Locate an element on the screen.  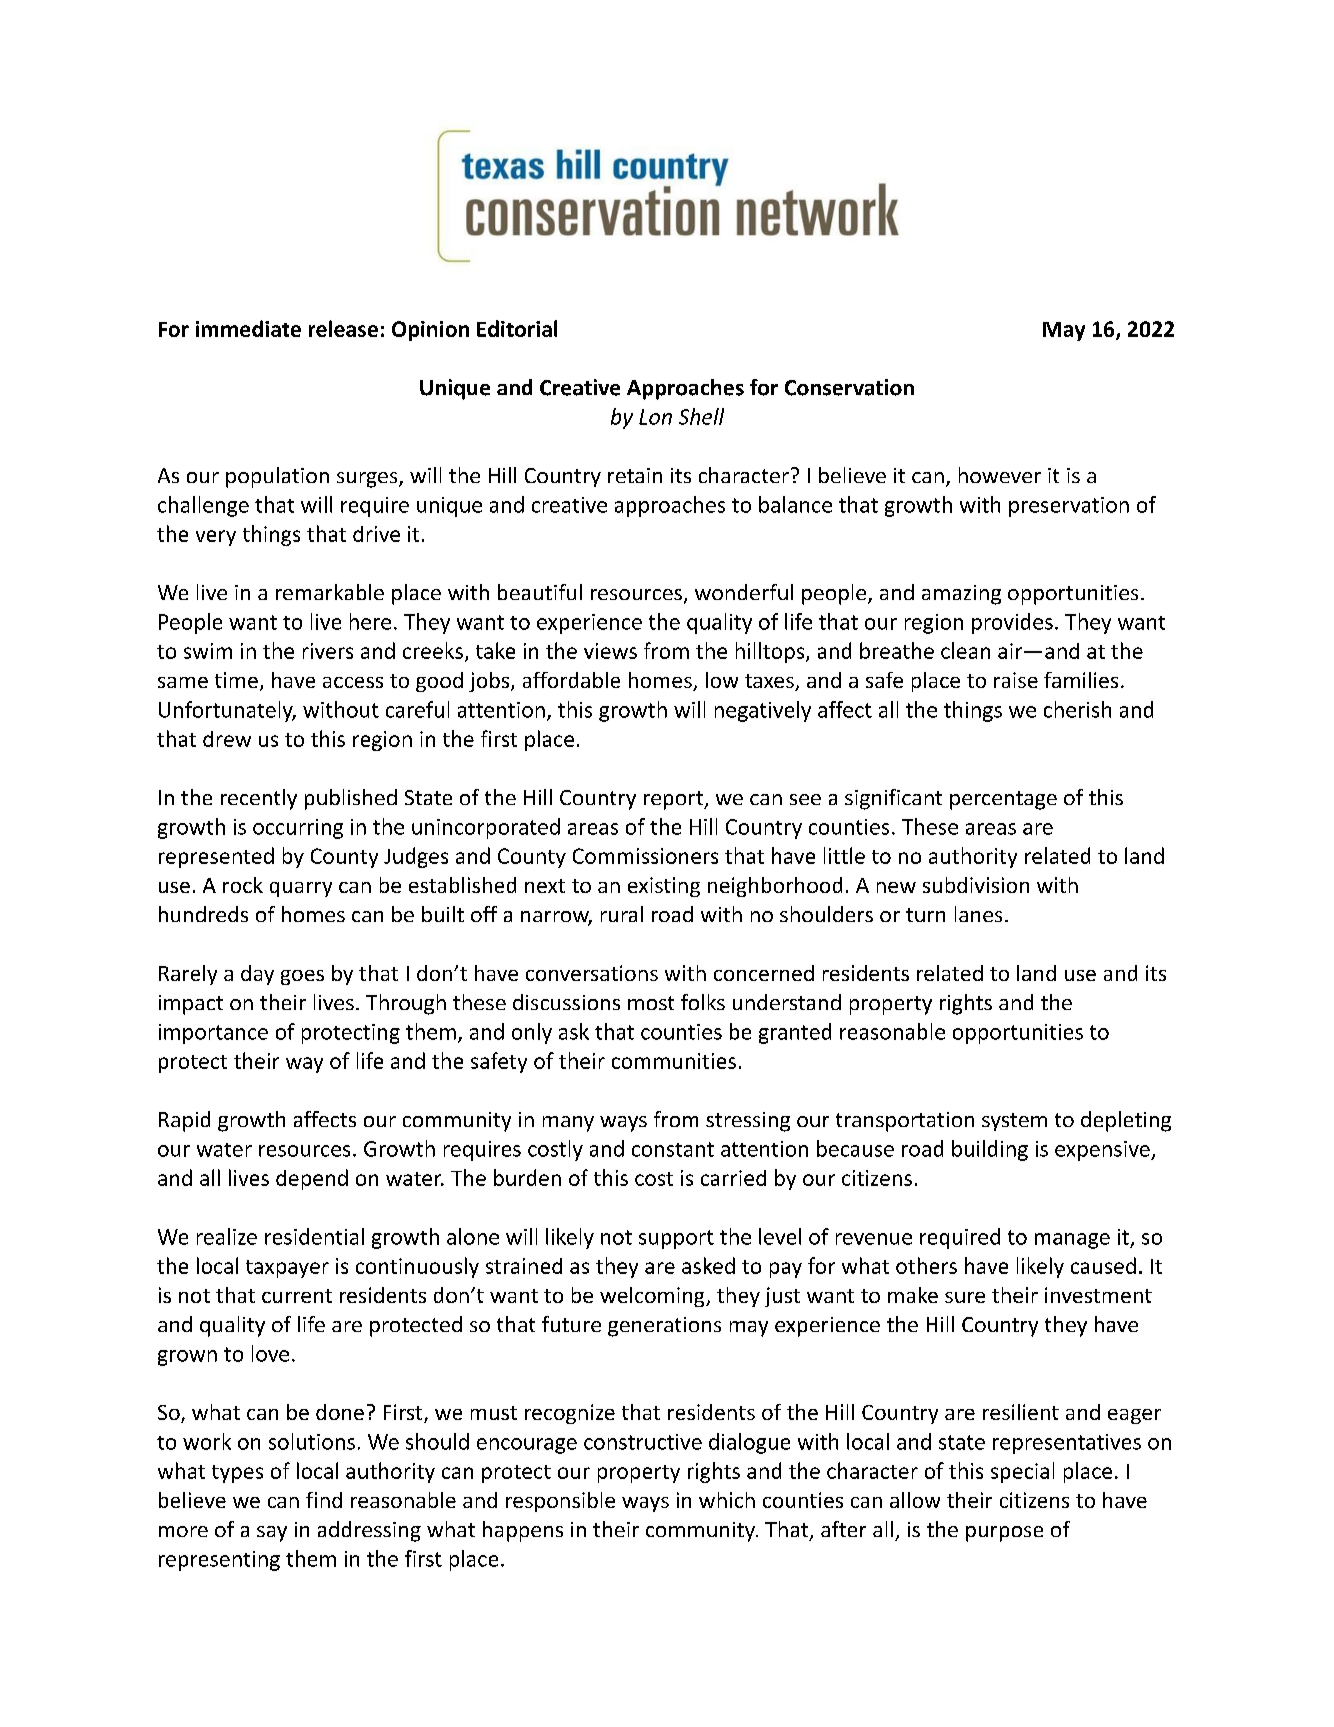
Shell is located at coordinates (701, 416).
